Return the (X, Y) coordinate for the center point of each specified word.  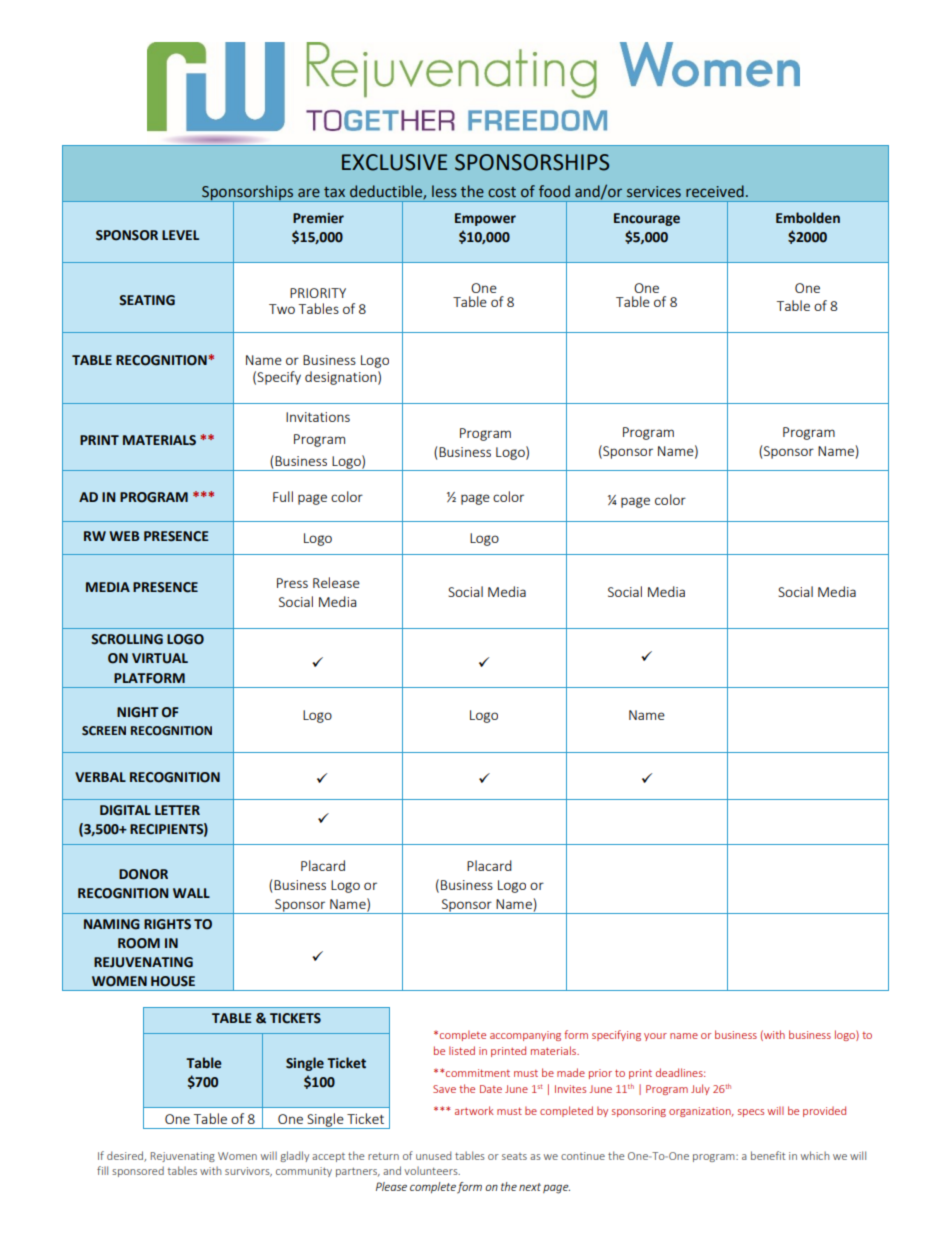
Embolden (808, 218)
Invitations (318, 417)
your (655, 1037)
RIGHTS (167, 924)
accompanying (525, 1036)
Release (336, 582)
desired (126, 1156)
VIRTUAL (160, 658)
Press (292, 583)
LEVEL (180, 235)
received (715, 191)
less (444, 191)
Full (283, 496)
